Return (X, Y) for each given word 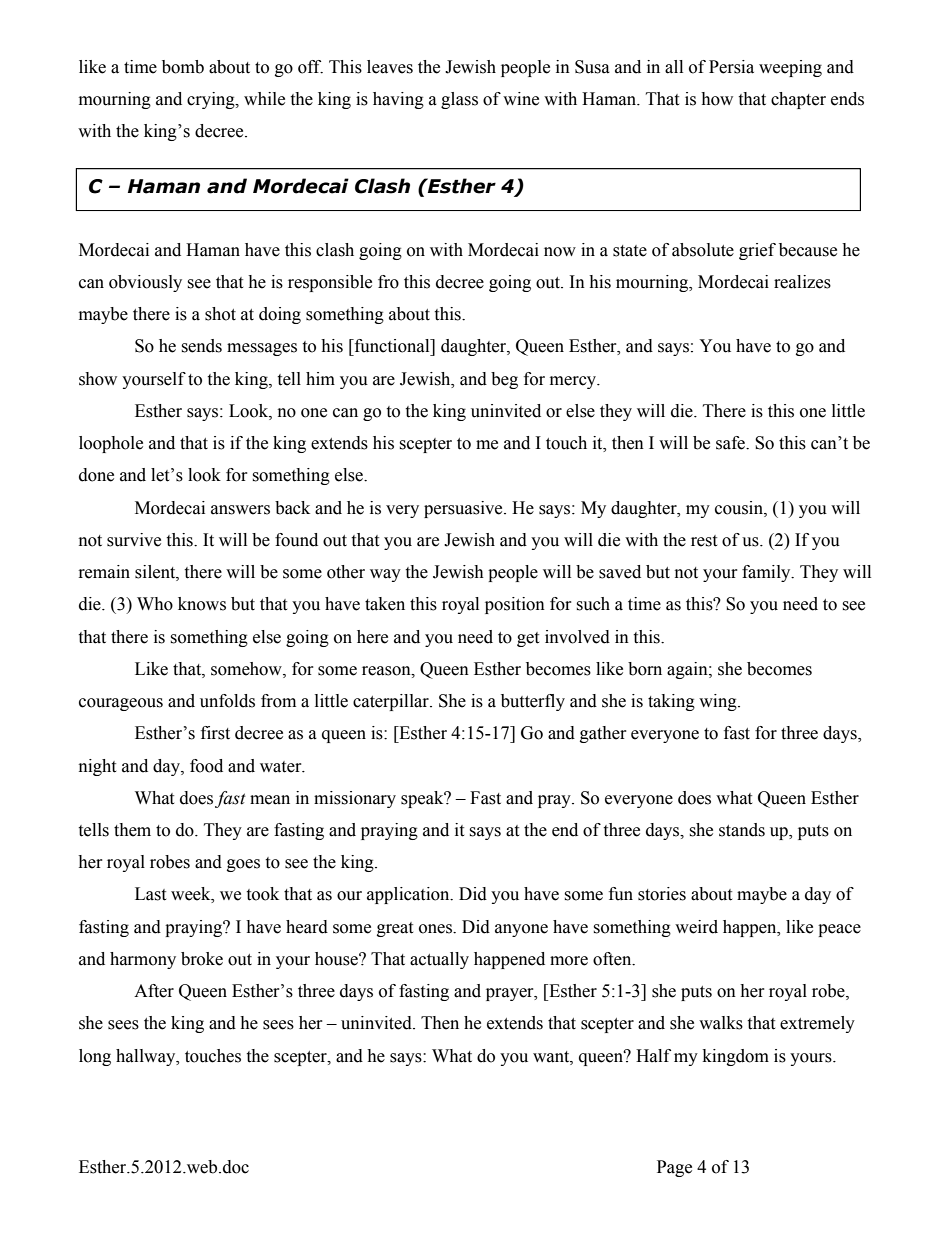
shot (220, 314)
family (767, 573)
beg (504, 380)
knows (202, 604)
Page (674, 1168)
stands (742, 830)
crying (212, 100)
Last (150, 894)
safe (732, 443)
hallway (147, 1057)
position (515, 605)
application (409, 895)
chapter (798, 100)
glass (459, 100)
